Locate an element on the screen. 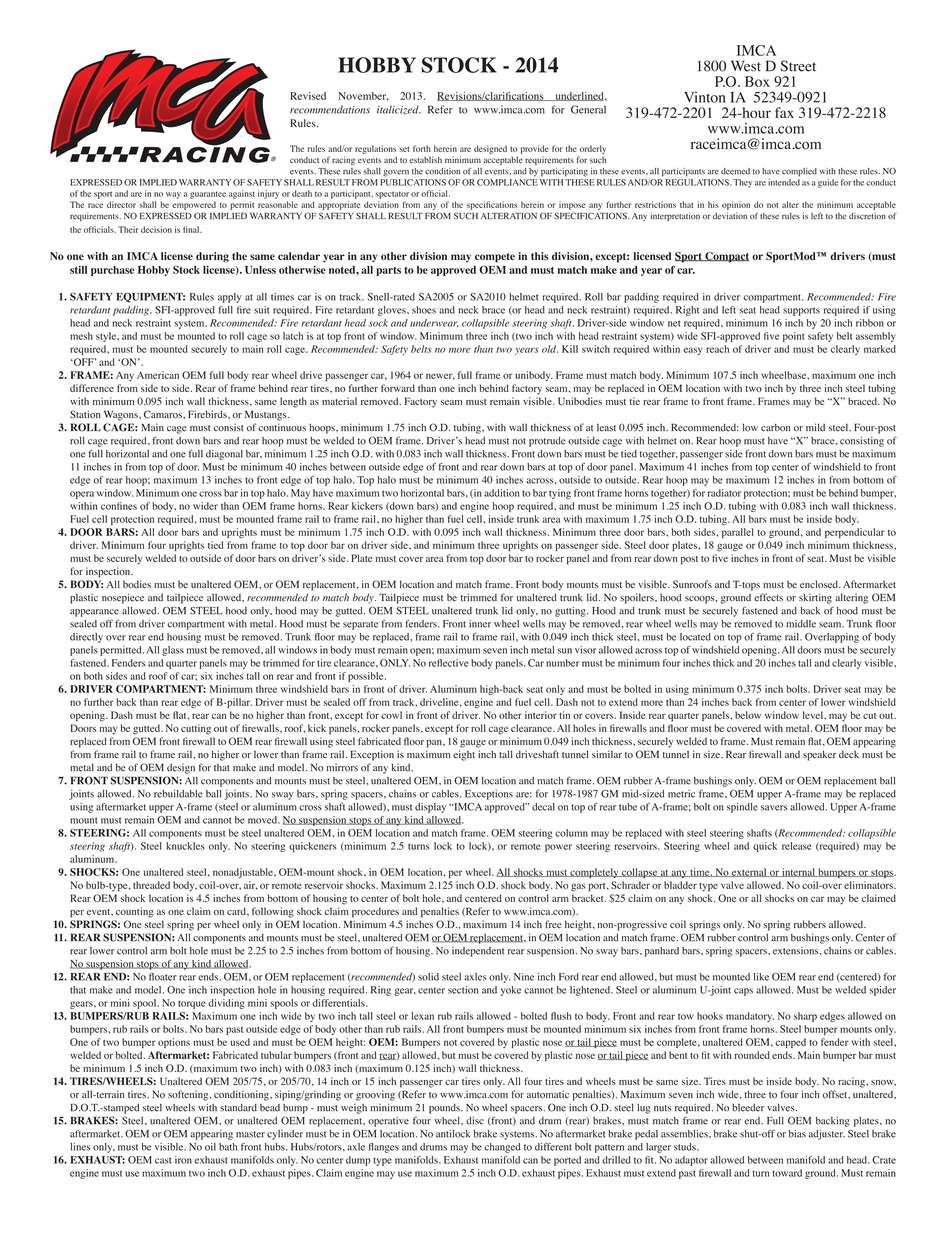 This screenshot has height=1233, width=952. iron is located at coordinates (183, 1160).
